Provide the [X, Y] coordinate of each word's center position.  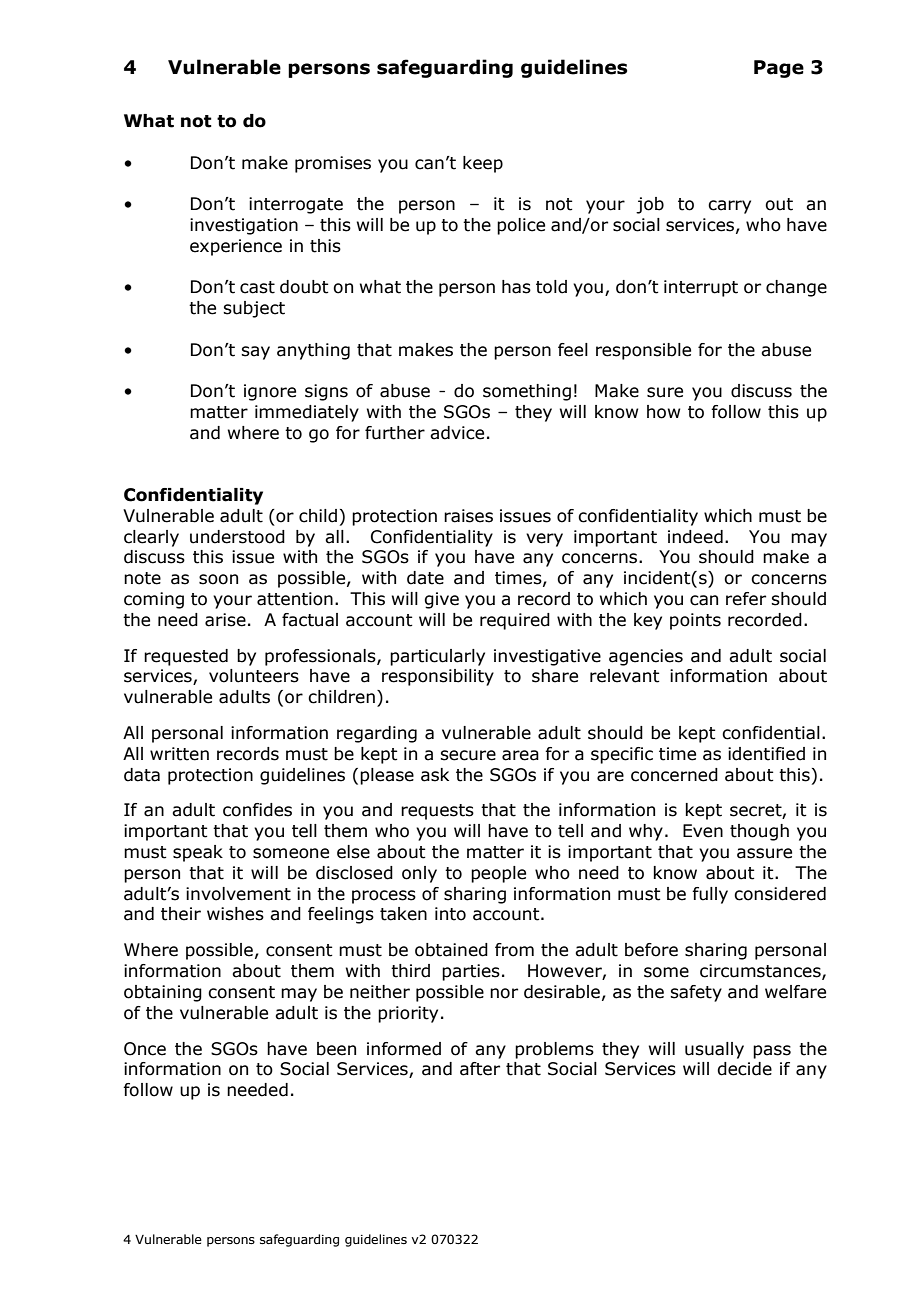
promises [333, 164]
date [425, 578]
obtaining [163, 993]
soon [218, 579]
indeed [695, 537]
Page [779, 69]
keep [483, 164]
